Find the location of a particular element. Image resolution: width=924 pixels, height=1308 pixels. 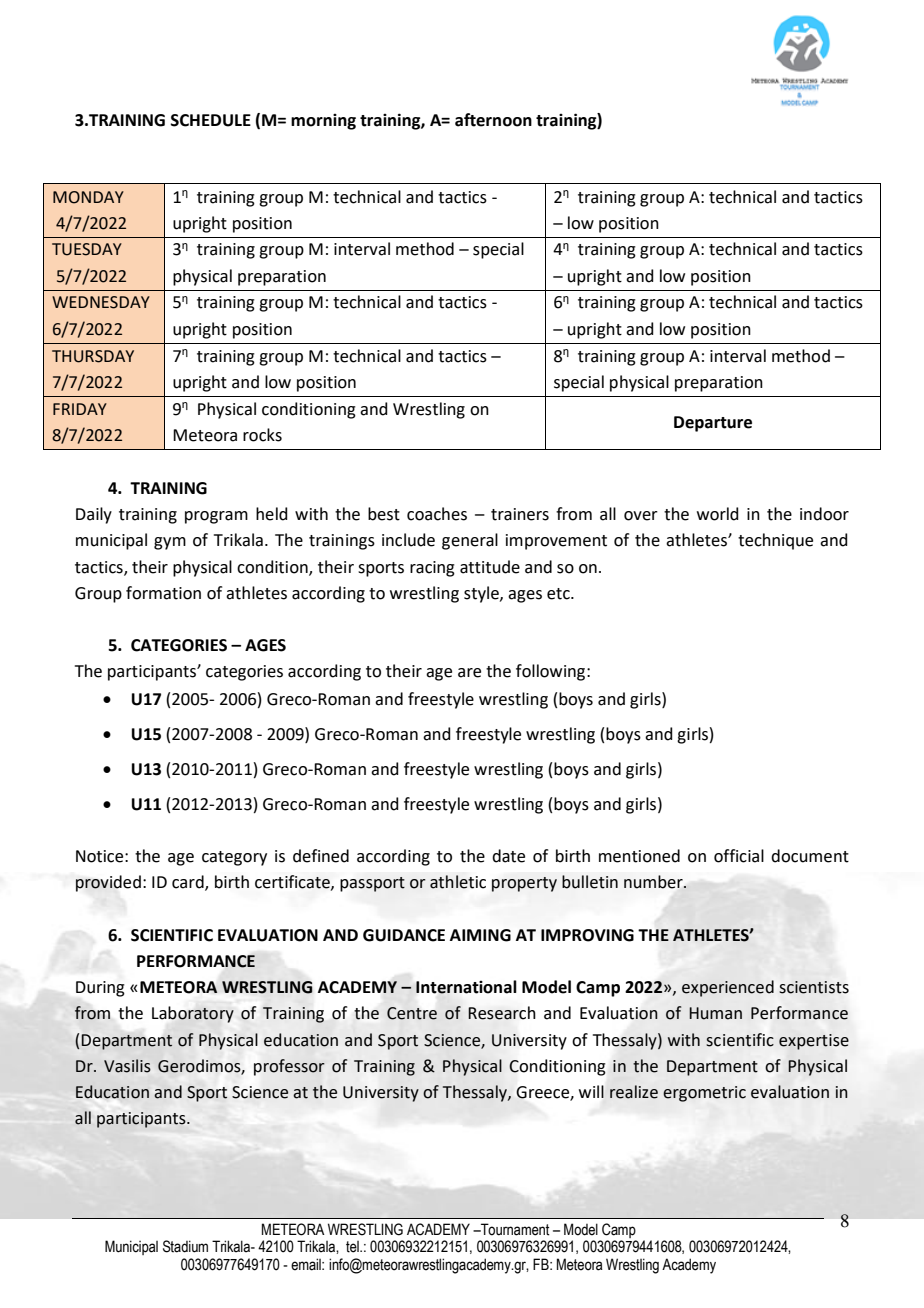

world is located at coordinates (718, 514).
